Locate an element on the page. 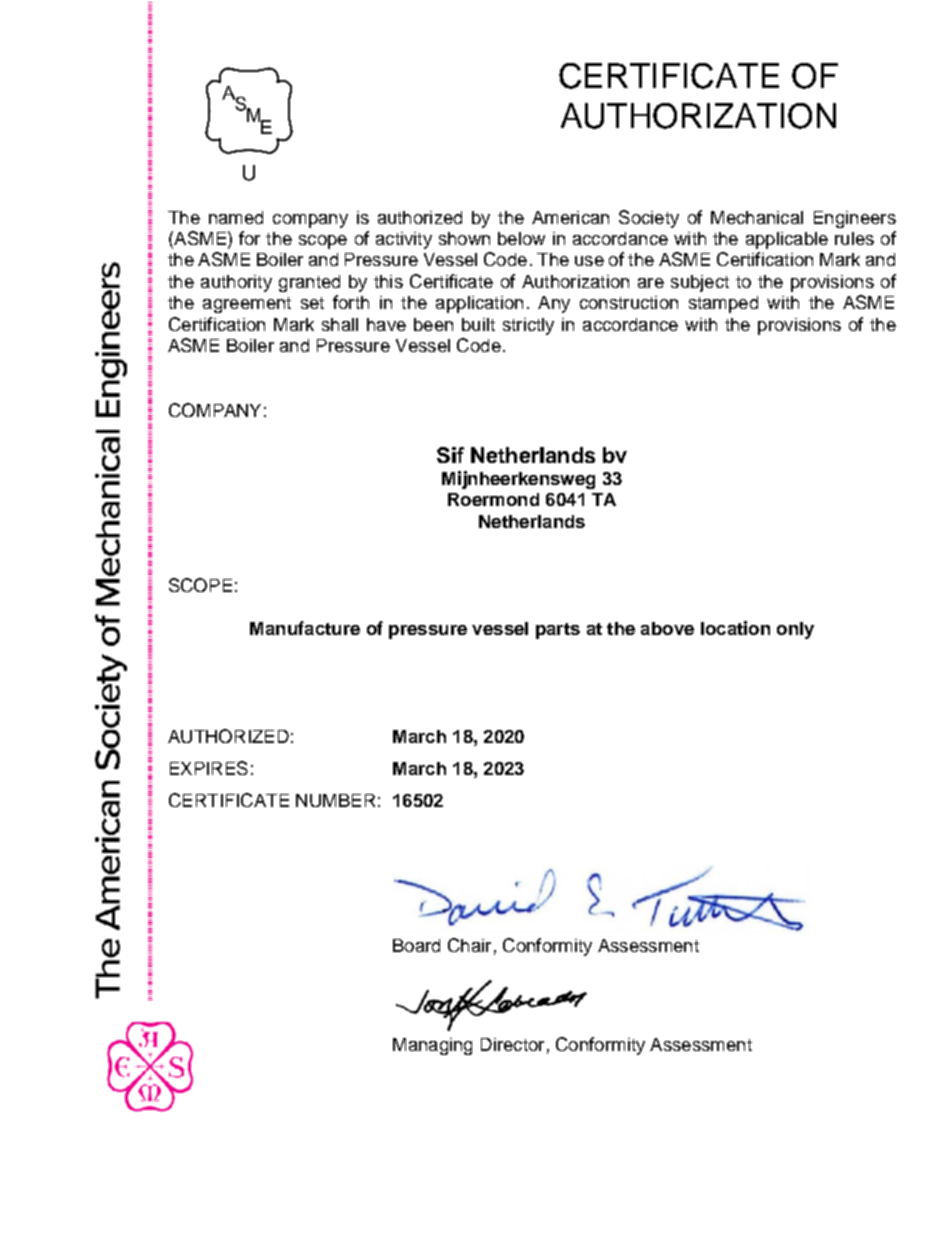 This document has width=952, height=1233. only is located at coordinates (795, 630).
